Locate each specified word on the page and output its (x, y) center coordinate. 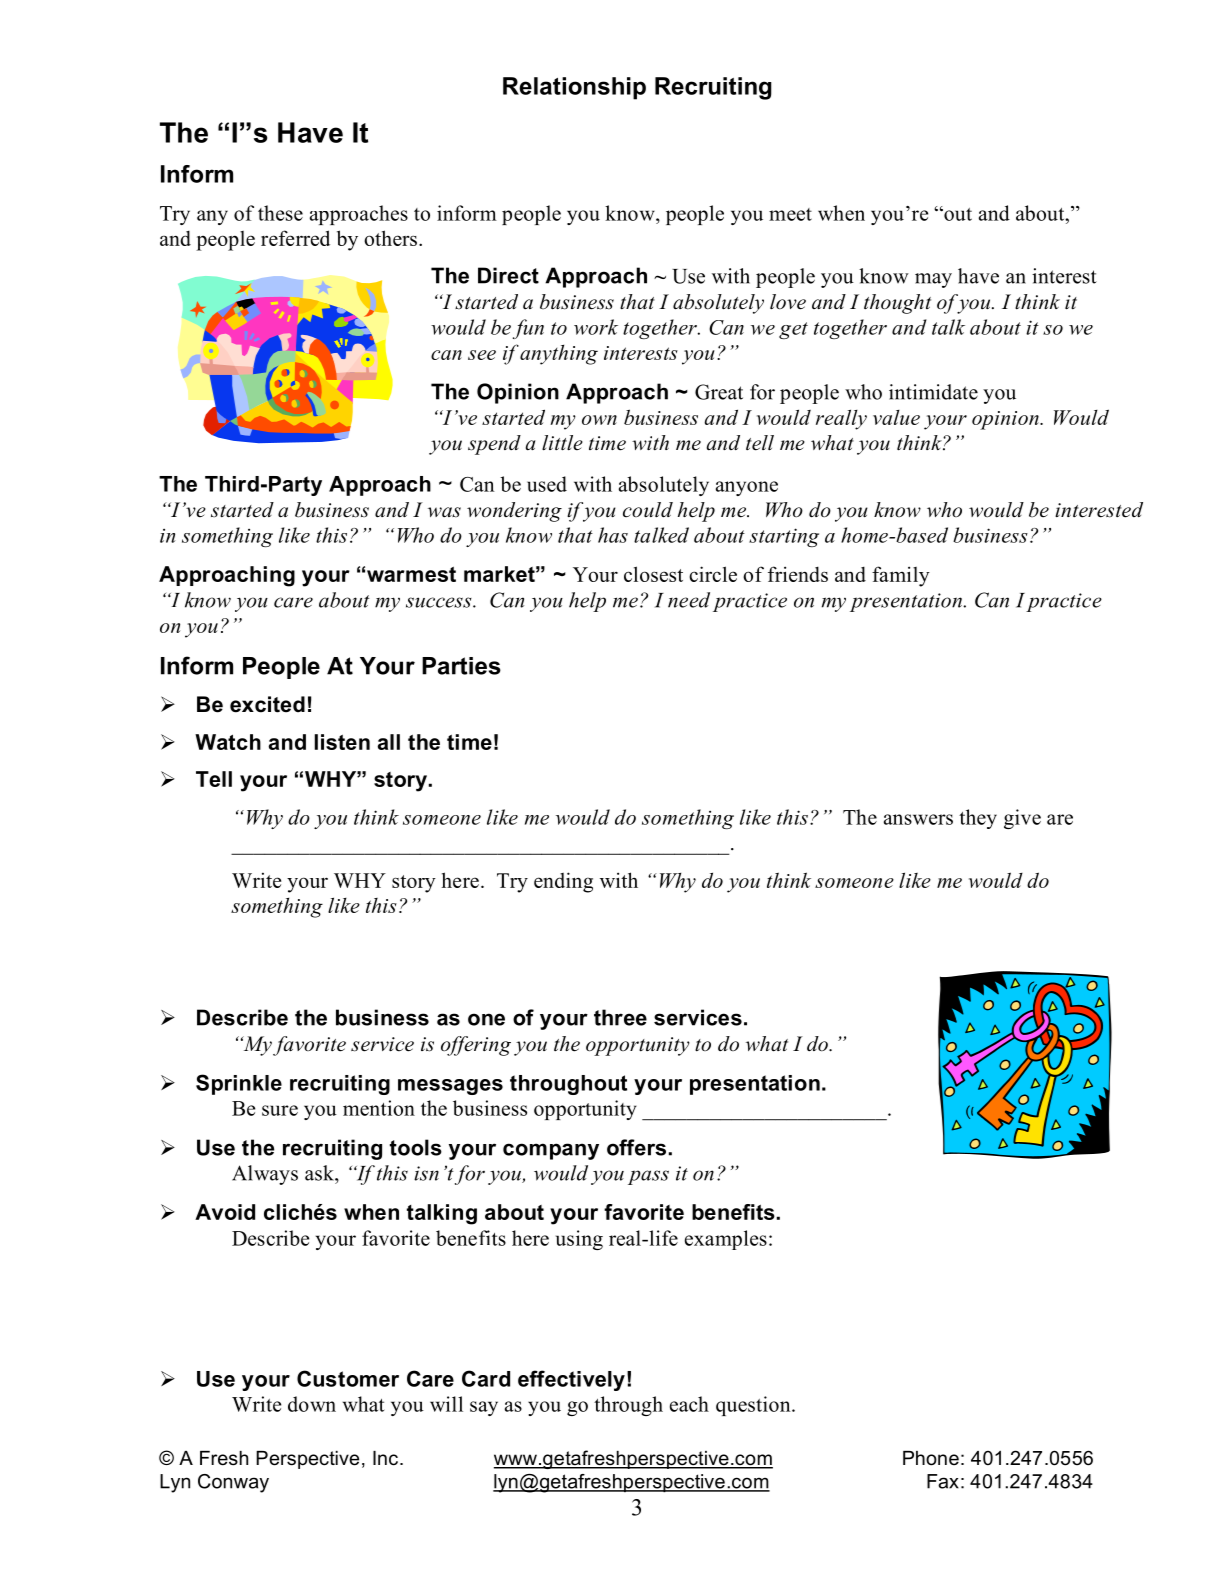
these (280, 213)
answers (918, 819)
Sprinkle (239, 1084)
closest (653, 574)
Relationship (574, 88)
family (901, 576)
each (689, 1404)
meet (790, 214)
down (312, 1404)
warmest (411, 574)
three (620, 1017)
